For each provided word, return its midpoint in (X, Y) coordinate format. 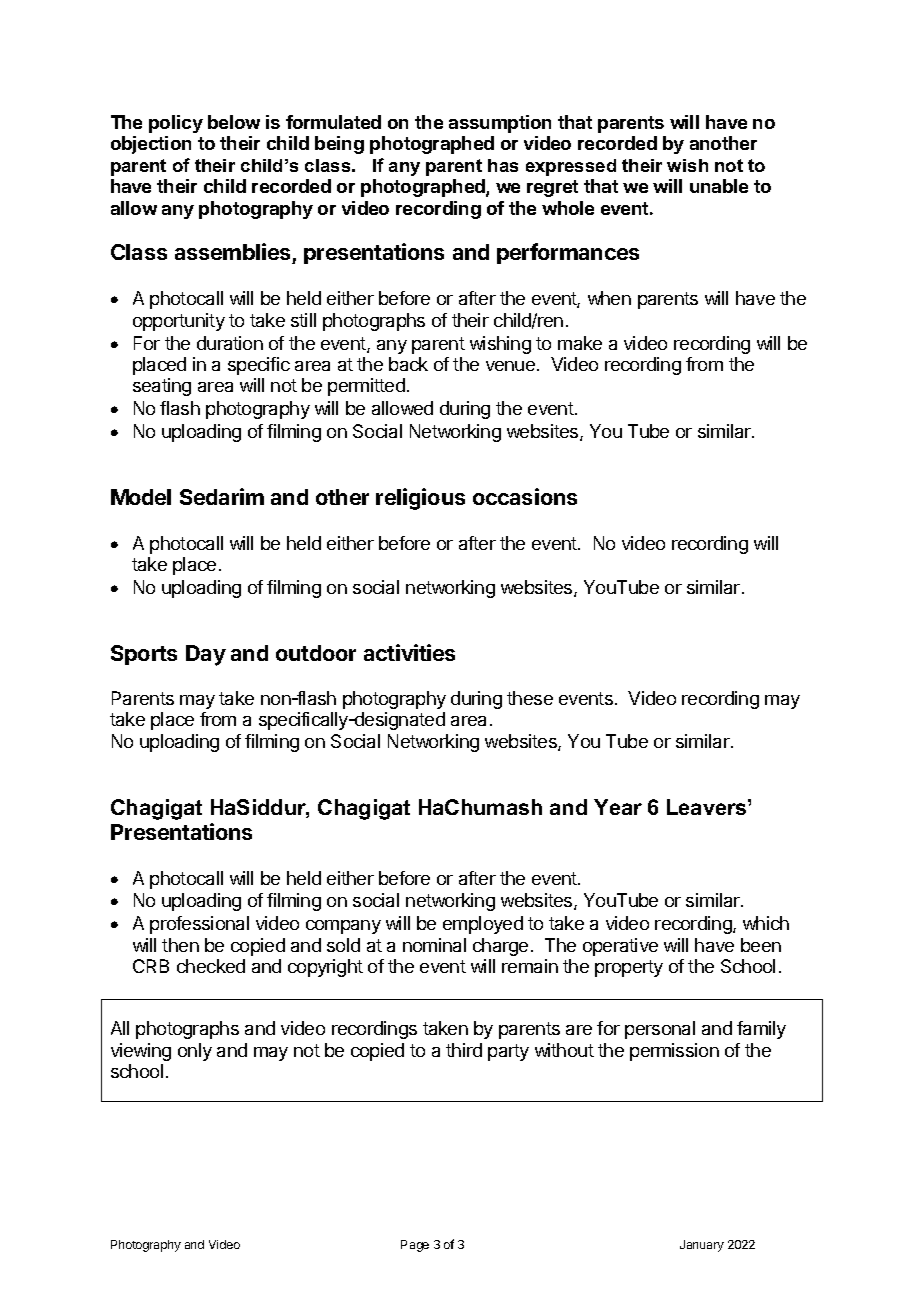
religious (420, 499)
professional (199, 925)
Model (141, 497)
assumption (500, 124)
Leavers (708, 807)
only (195, 1052)
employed (483, 925)
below (234, 122)
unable (719, 186)
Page (415, 1246)
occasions (525, 496)
